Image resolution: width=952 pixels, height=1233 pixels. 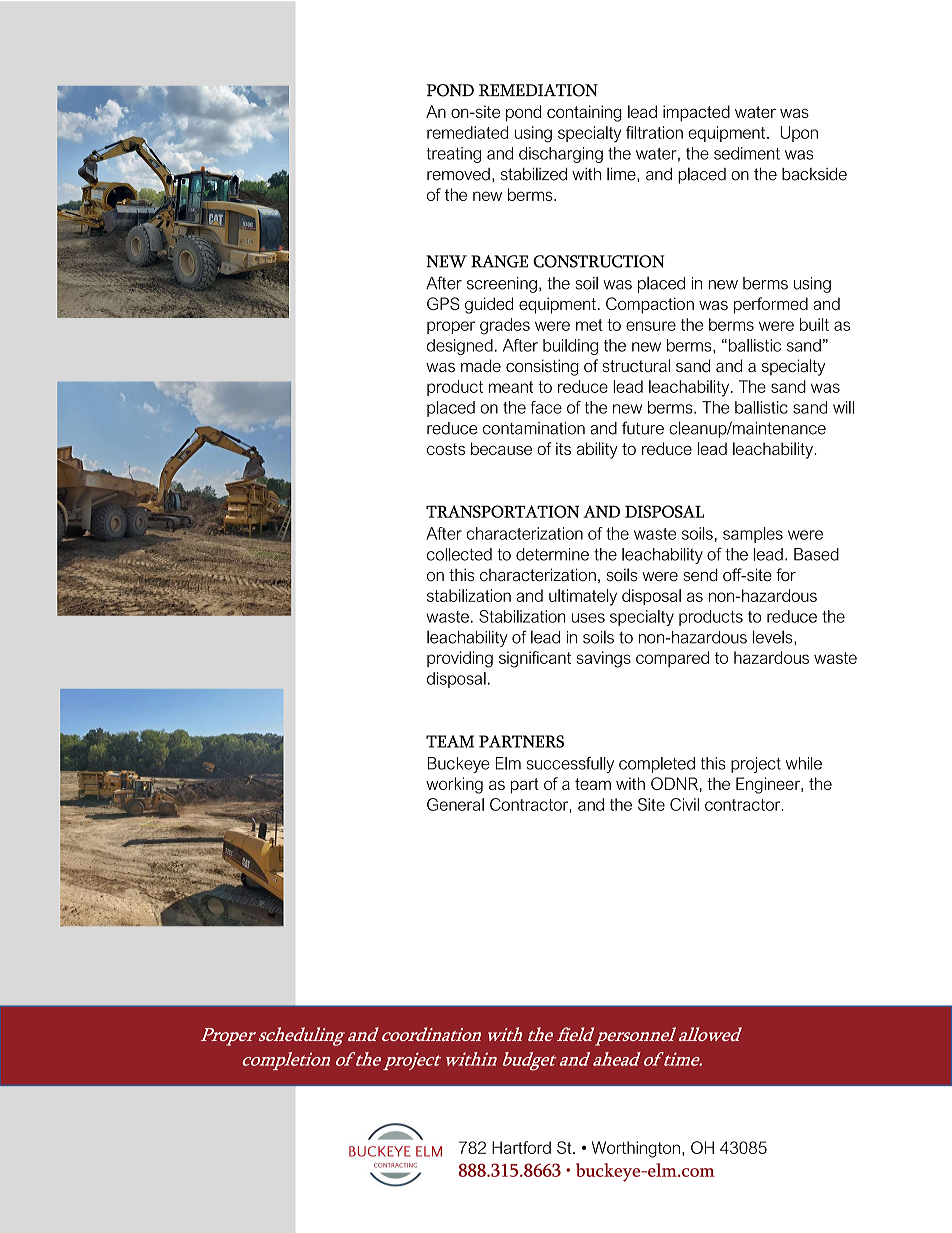 What do you see at coordinates (654, 132) in the document?
I see `filtration` at bounding box center [654, 132].
